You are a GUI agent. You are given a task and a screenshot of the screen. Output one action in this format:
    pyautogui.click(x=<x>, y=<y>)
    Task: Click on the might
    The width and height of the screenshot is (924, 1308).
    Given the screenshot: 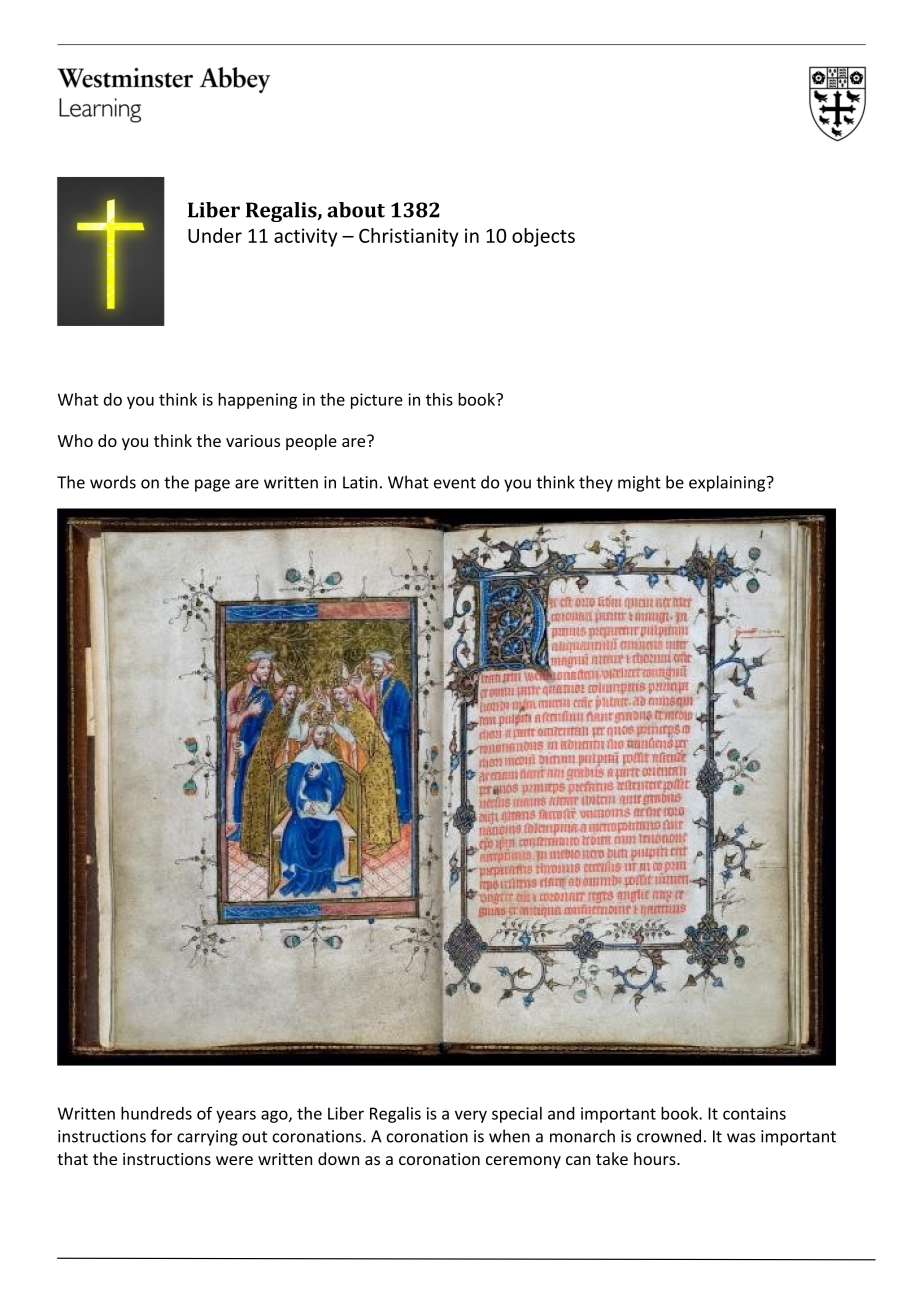 What is the action you would take?
    pyautogui.click(x=639, y=483)
